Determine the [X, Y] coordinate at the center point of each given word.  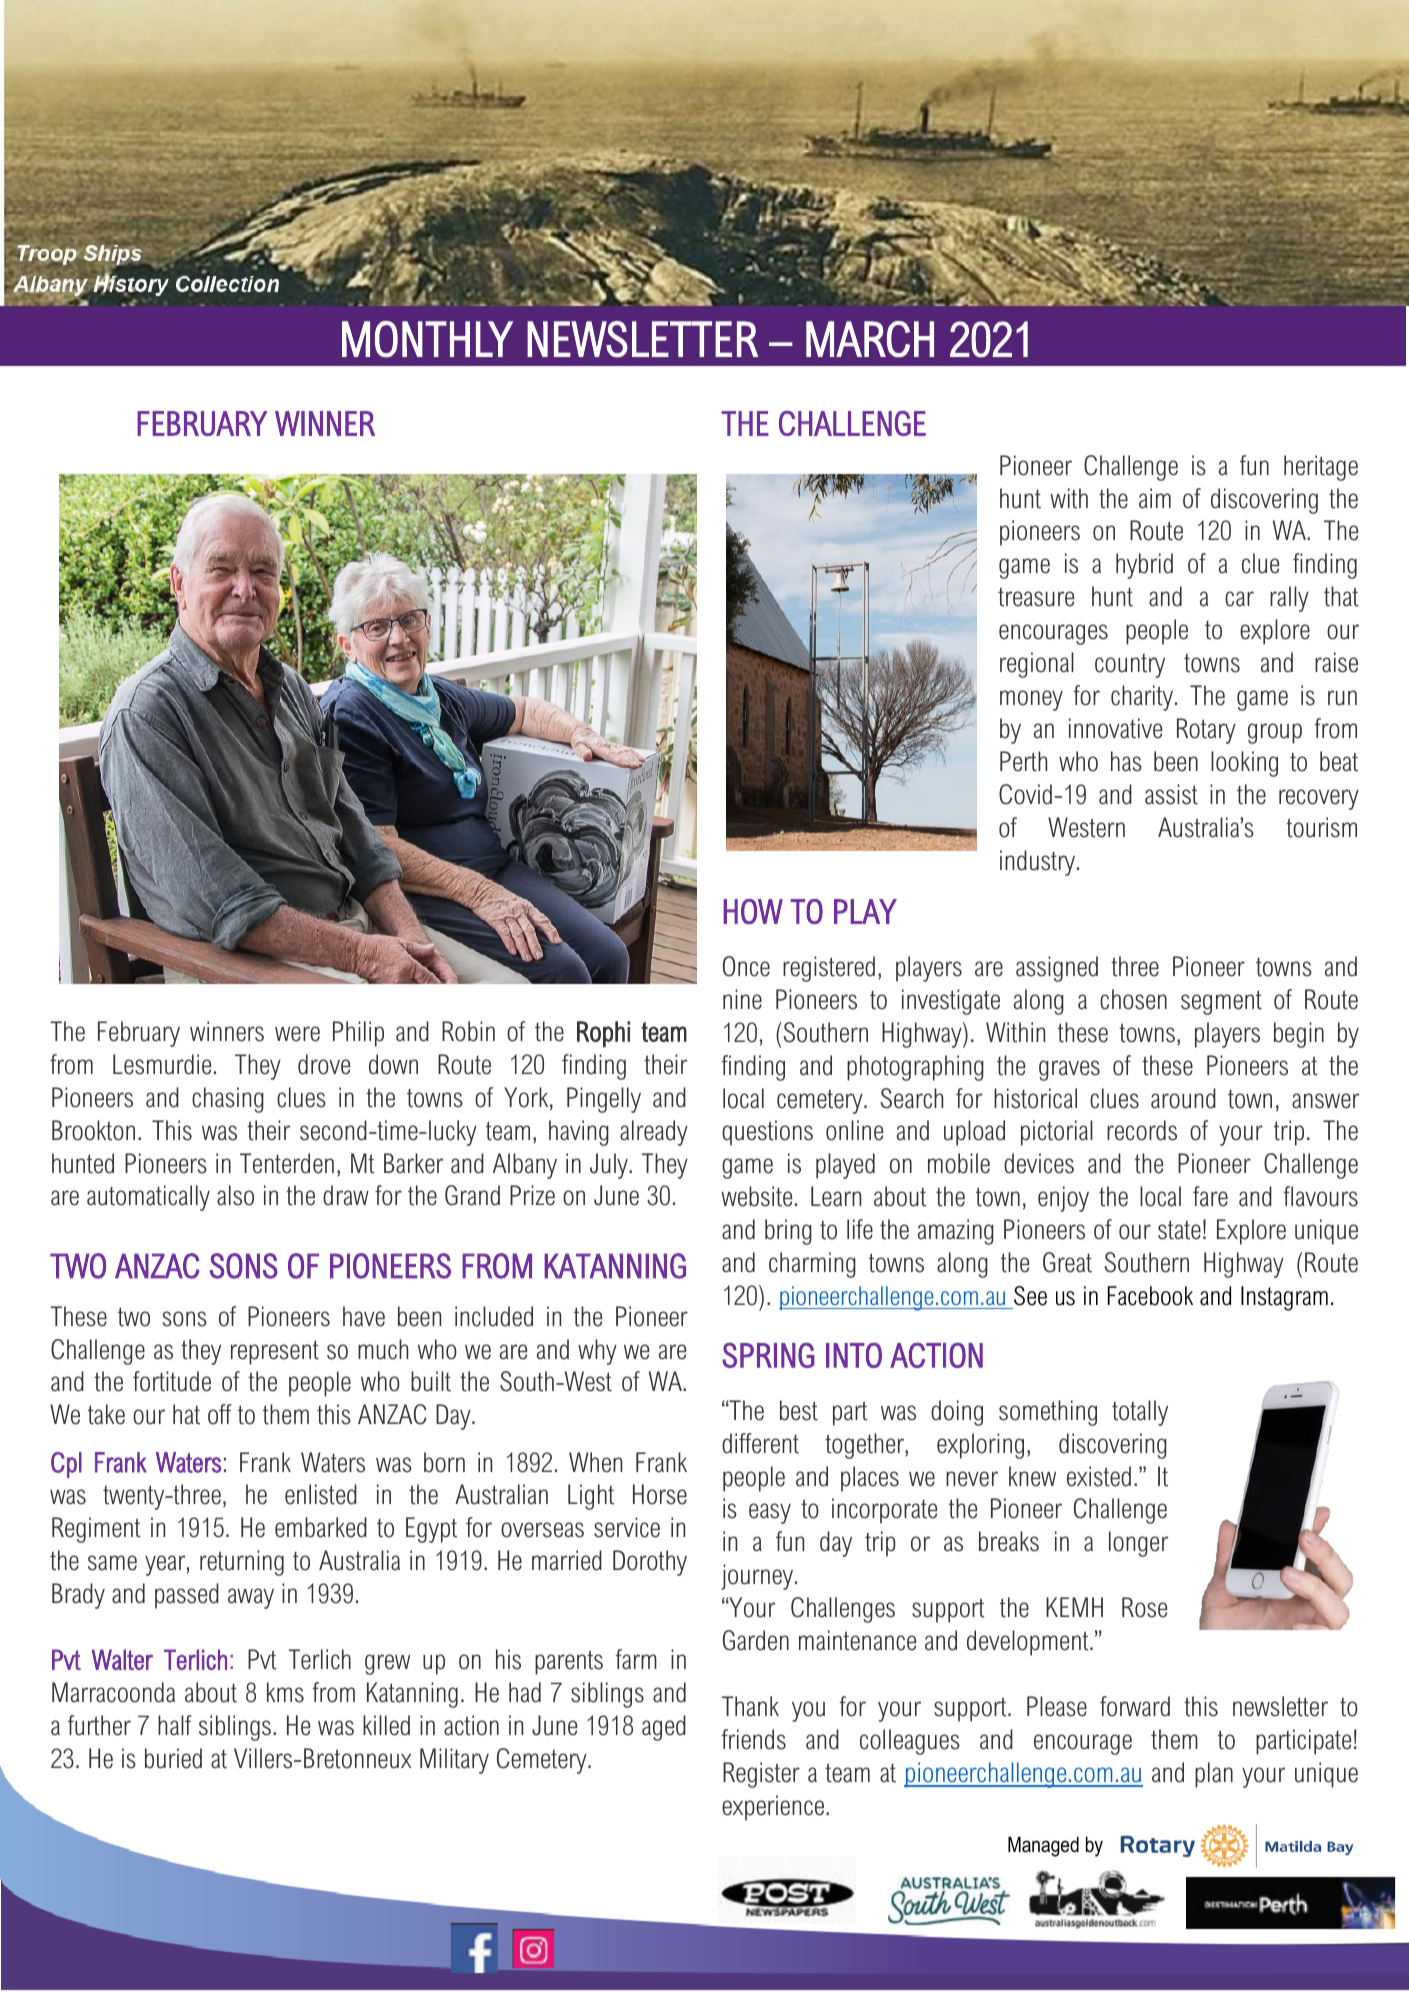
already [654, 1133]
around [1183, 1098]
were [297, 1034]
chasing [228, 1100]
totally [1140, 1413]
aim [1155, 498]
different [760, 1443]
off [220, 1414]
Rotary [1206, 731]
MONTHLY [427, 339]
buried [173, 1758]
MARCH [870, 339]
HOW [753, 911]
